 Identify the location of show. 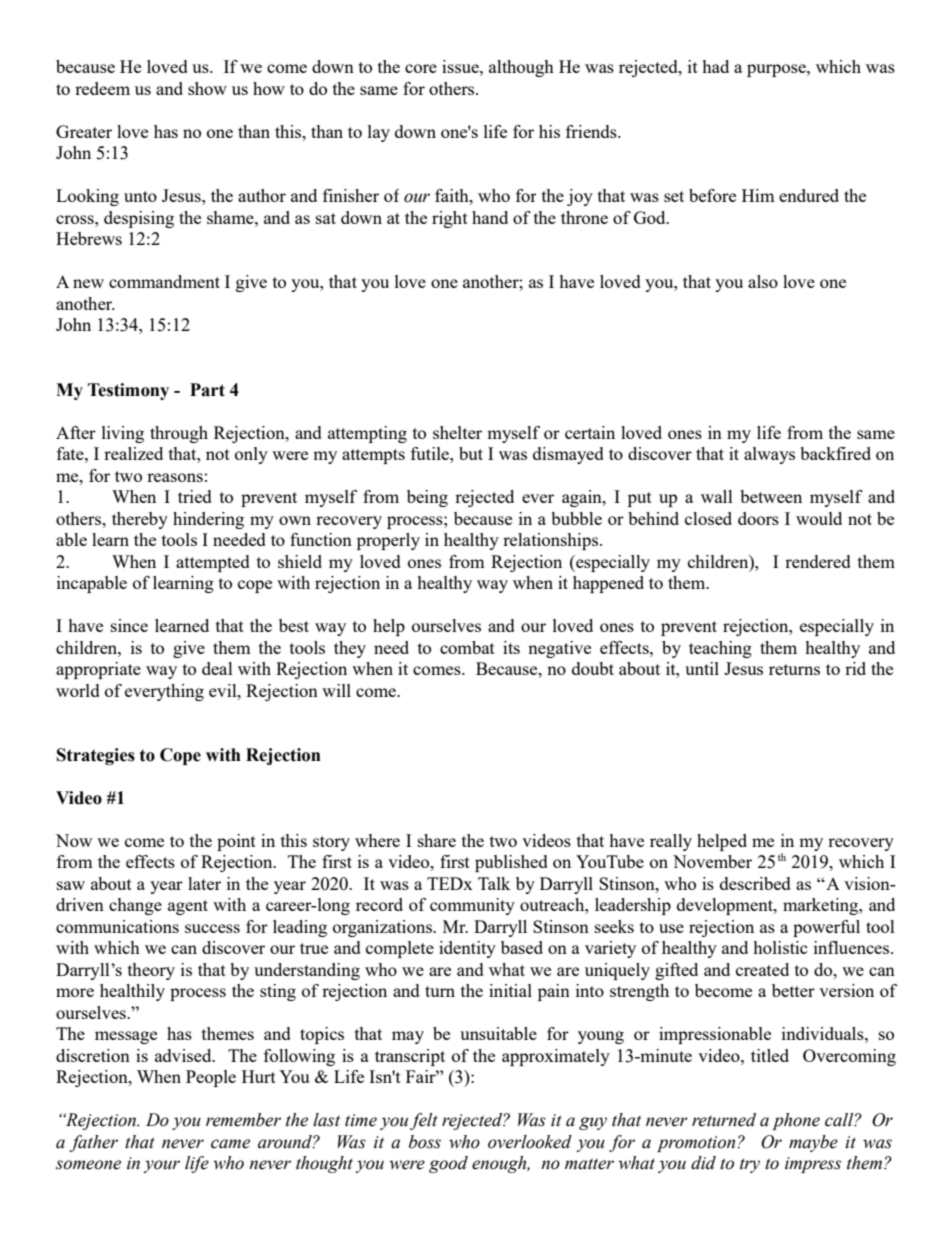
(207, 88).
